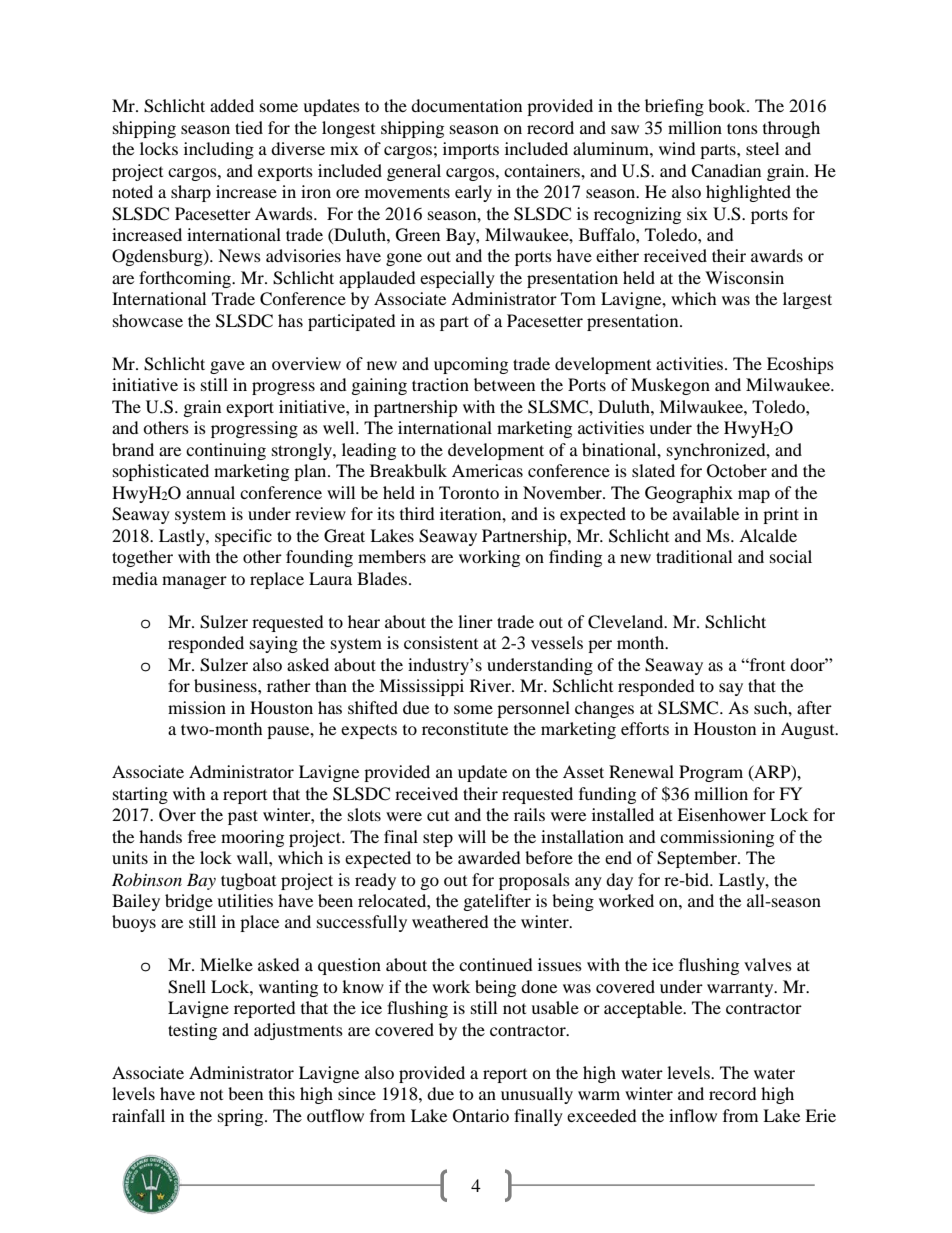  I want to click on inflow, so click(693, 1115).
